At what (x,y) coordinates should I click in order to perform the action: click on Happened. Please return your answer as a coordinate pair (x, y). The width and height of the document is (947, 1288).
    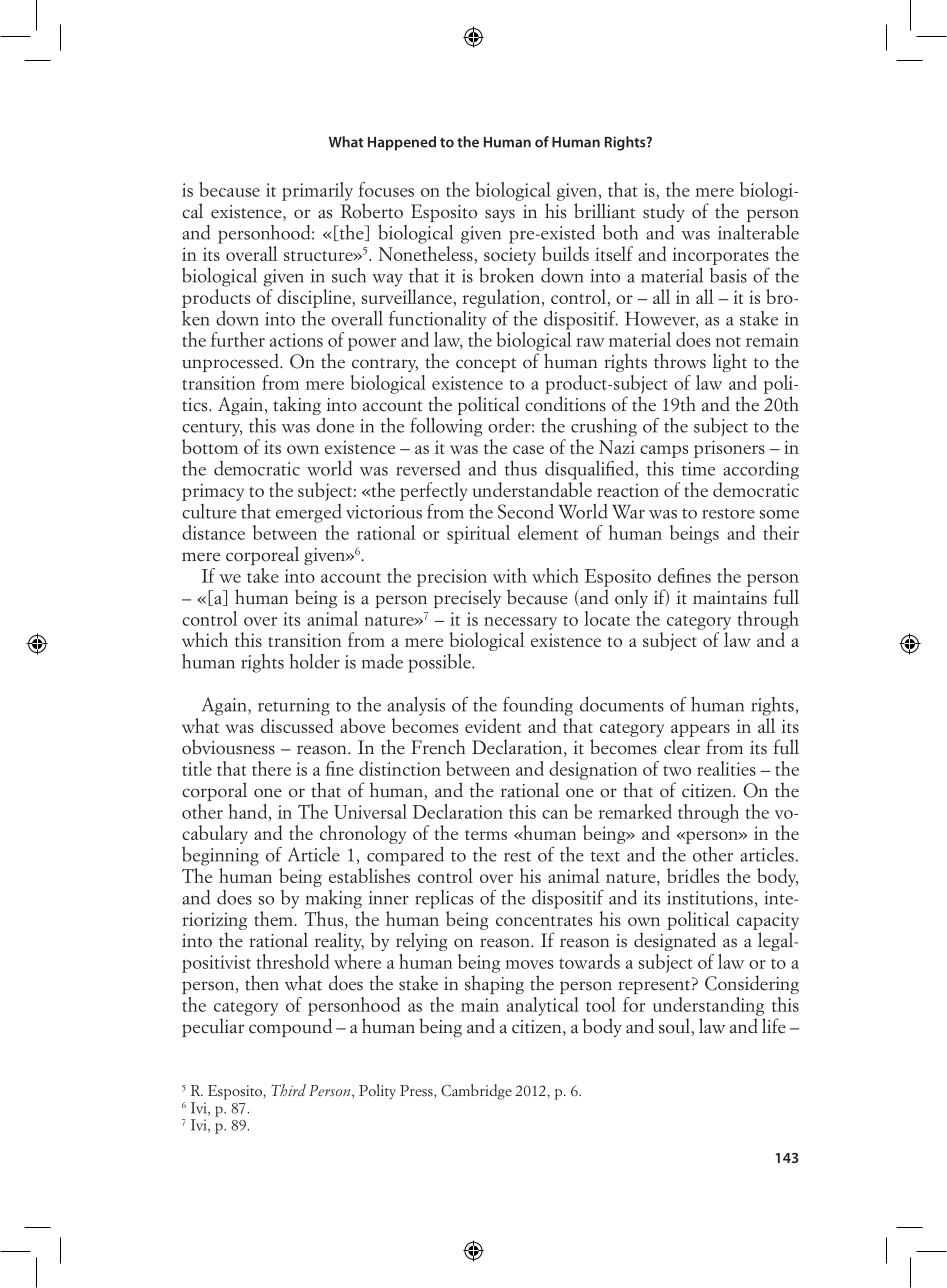
    Looking at the image, I should click on (402, 143).
